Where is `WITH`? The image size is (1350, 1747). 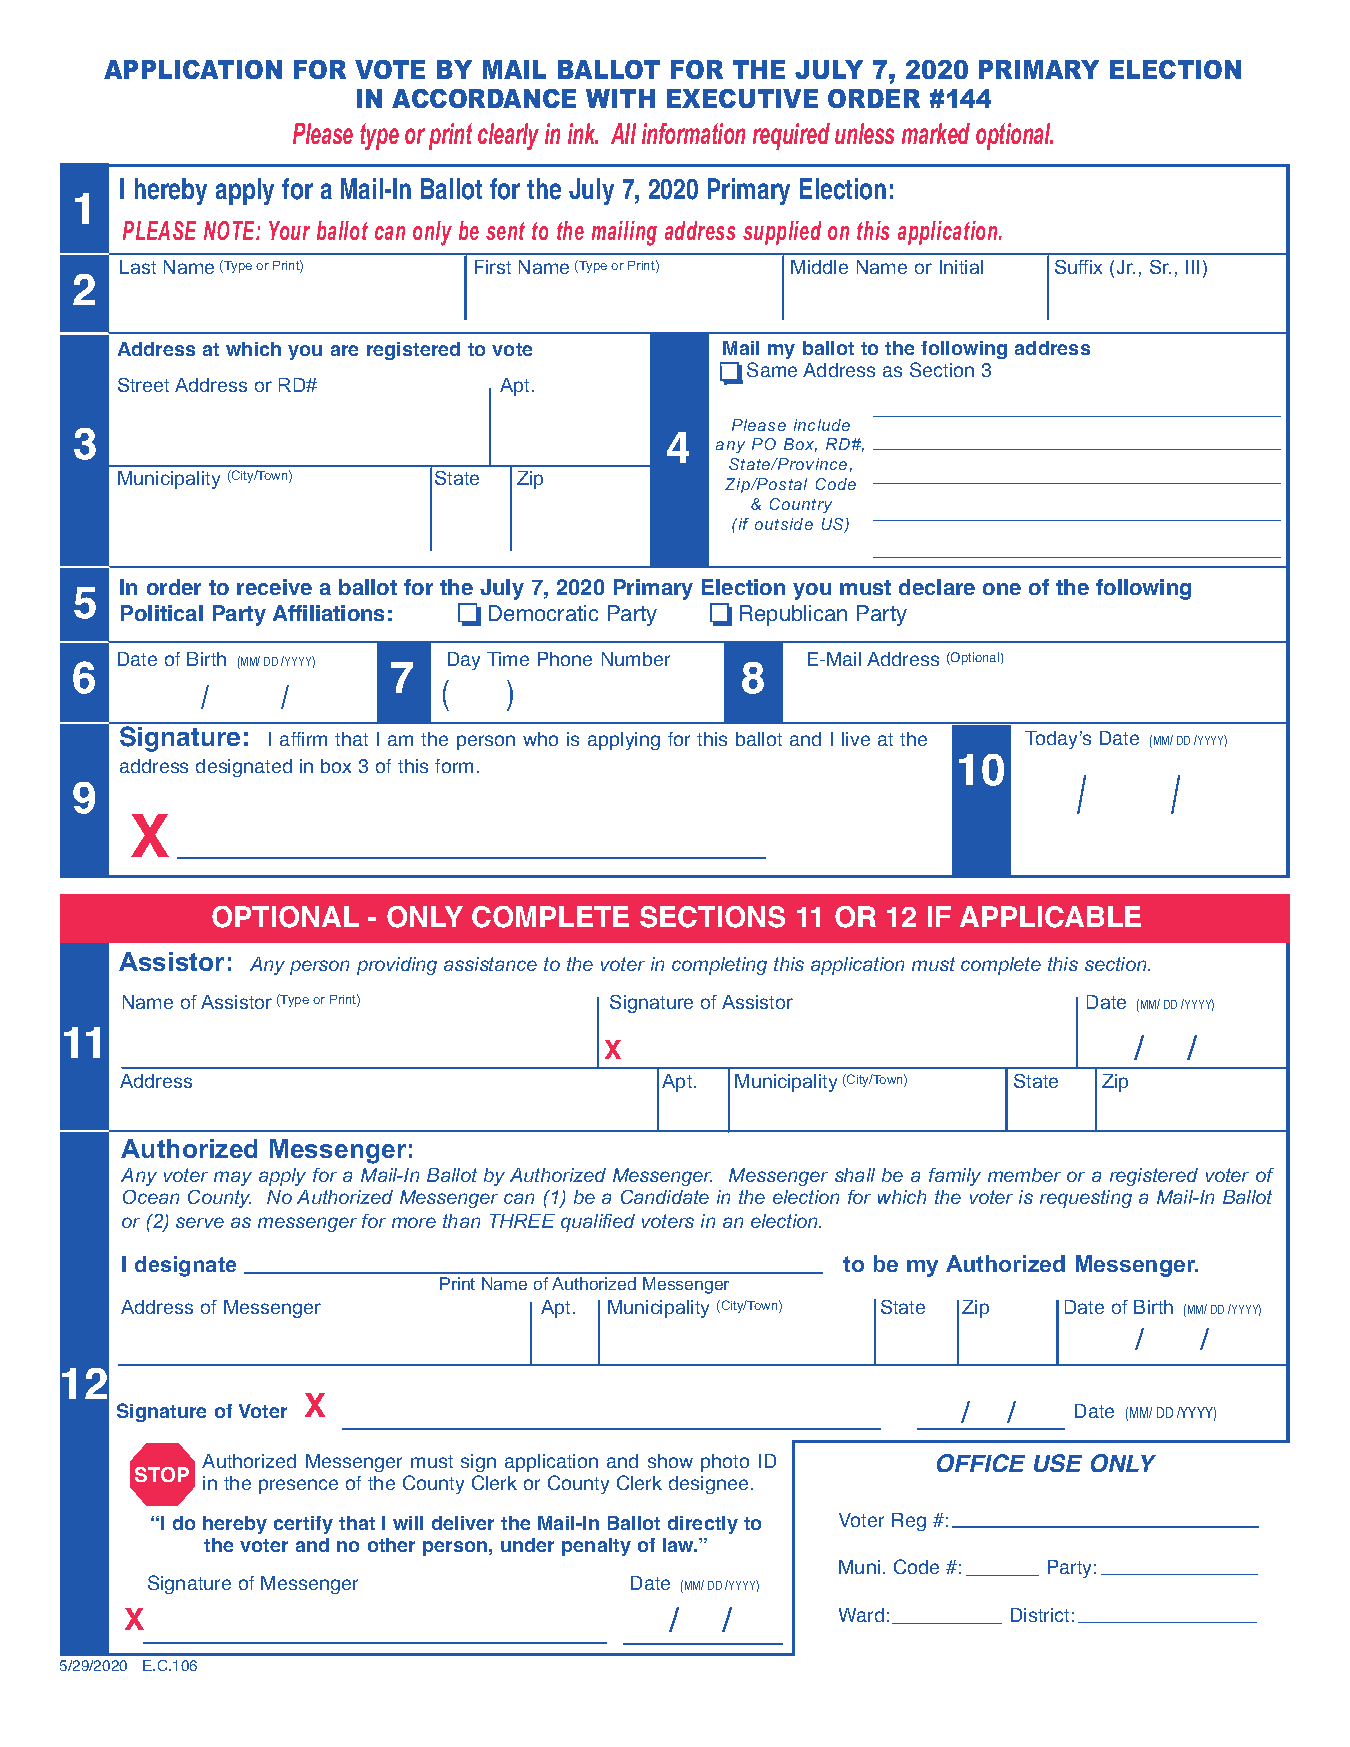
WITH is located at coordinates (620, 98).
